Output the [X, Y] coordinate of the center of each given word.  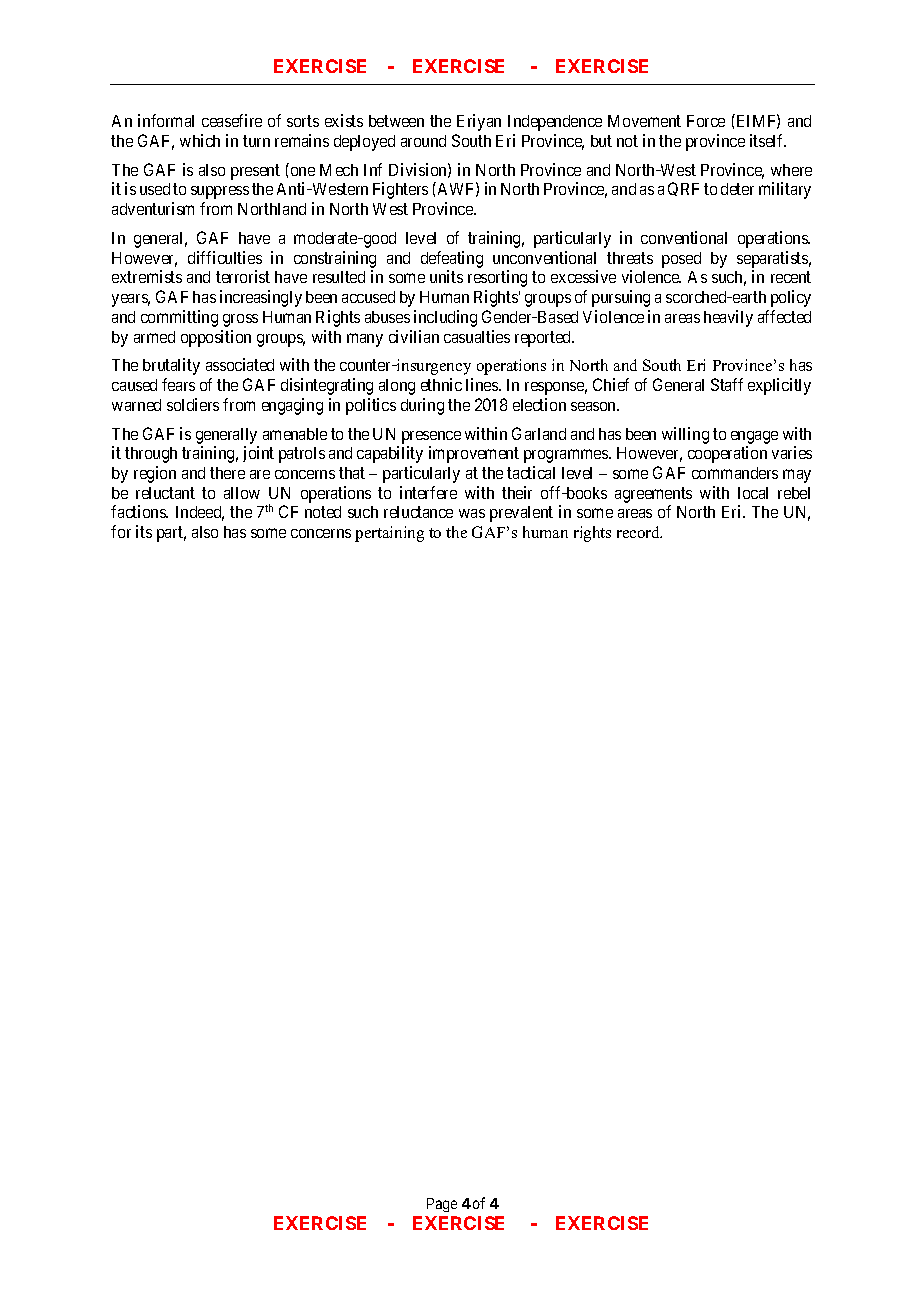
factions [139, 511]
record [639, 532]
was [472, 513]
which [200, 140]
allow [242, 493]
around [423, 141]
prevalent [521, 514]
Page [442, 1205]
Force [706, 121]
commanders [735, 473]
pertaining [389, 534]
